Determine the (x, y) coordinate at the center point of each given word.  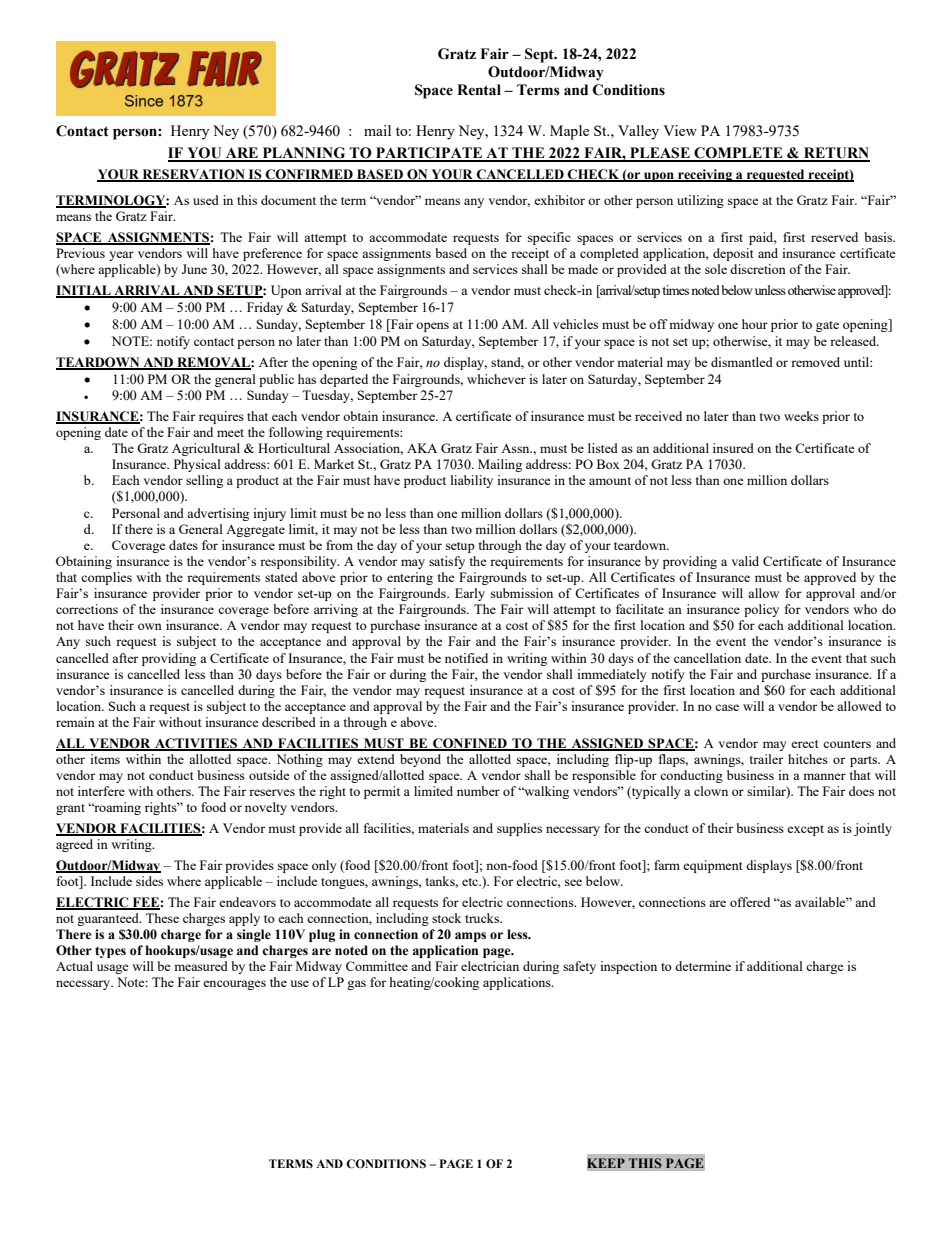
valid (745, 561)
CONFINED (470, 744)
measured (201, 966)
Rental (479, 90)
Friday (265, 308)
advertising (218, 514)
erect (804, 744)
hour (755, 324)
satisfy (447, 562)
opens (432, 327)
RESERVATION (193, 175)
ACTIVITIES (196, 744)
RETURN (836, 154)
